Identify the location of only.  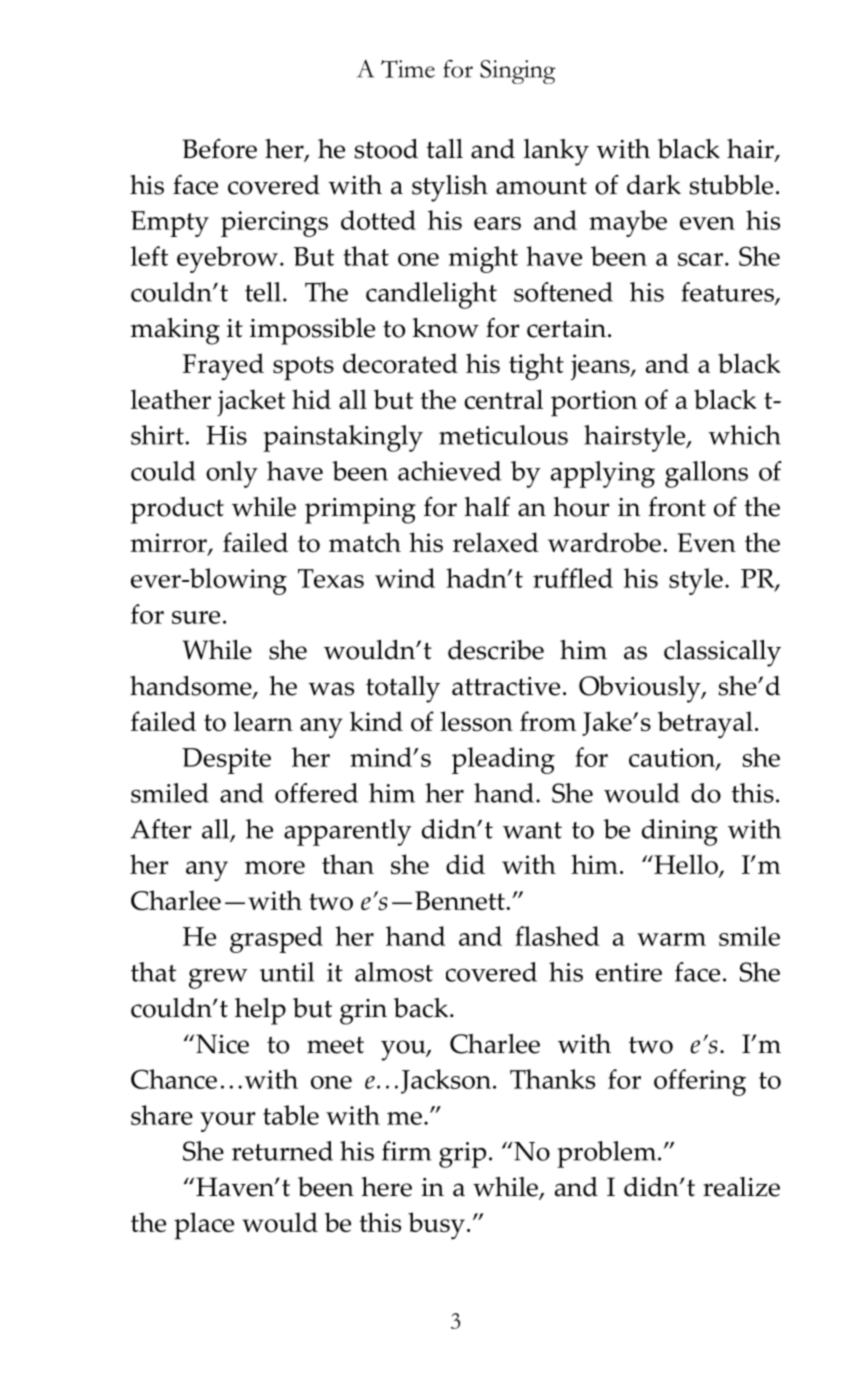
(232, 474).
